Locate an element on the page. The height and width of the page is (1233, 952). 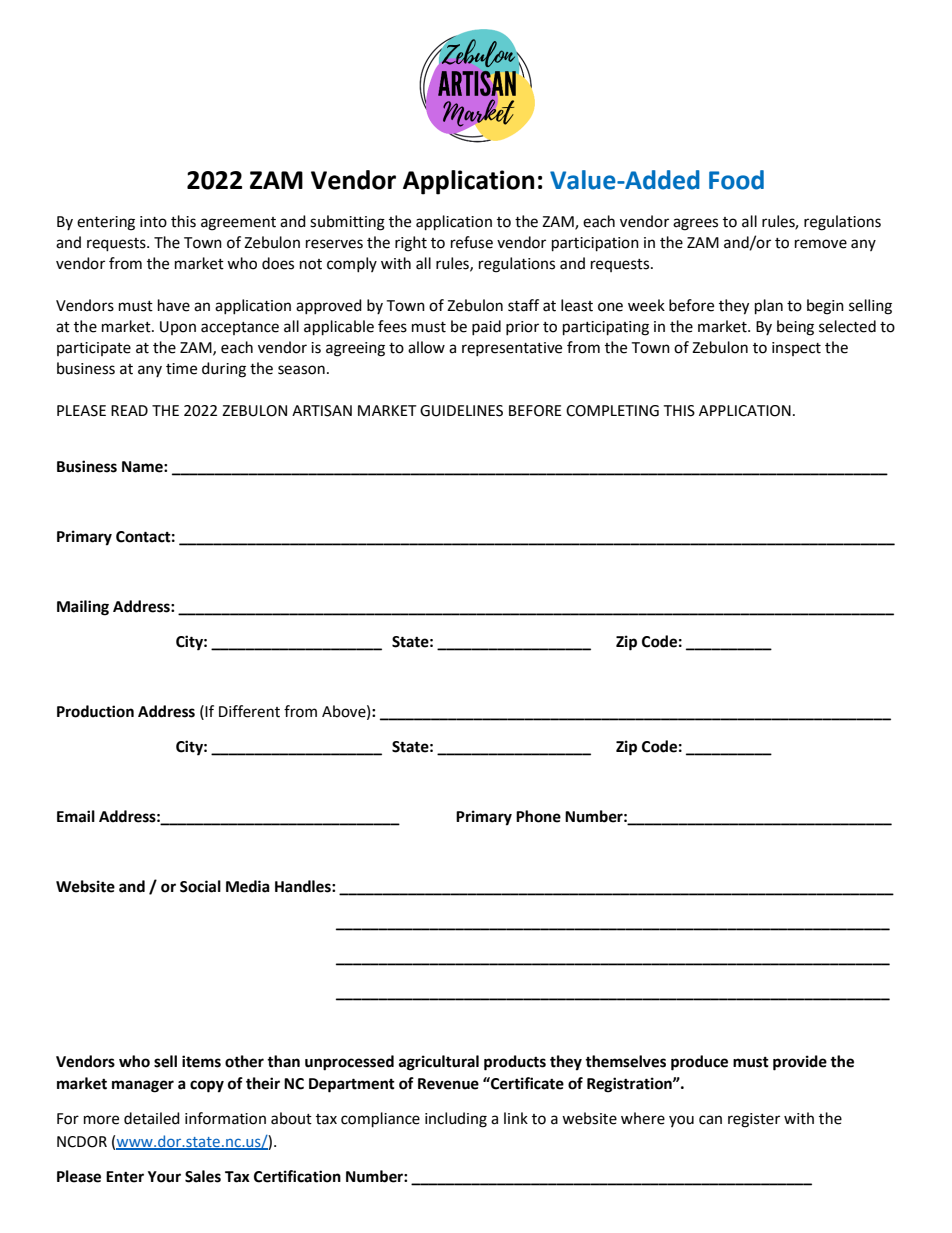
Social is located at coordinates (200, 886).
